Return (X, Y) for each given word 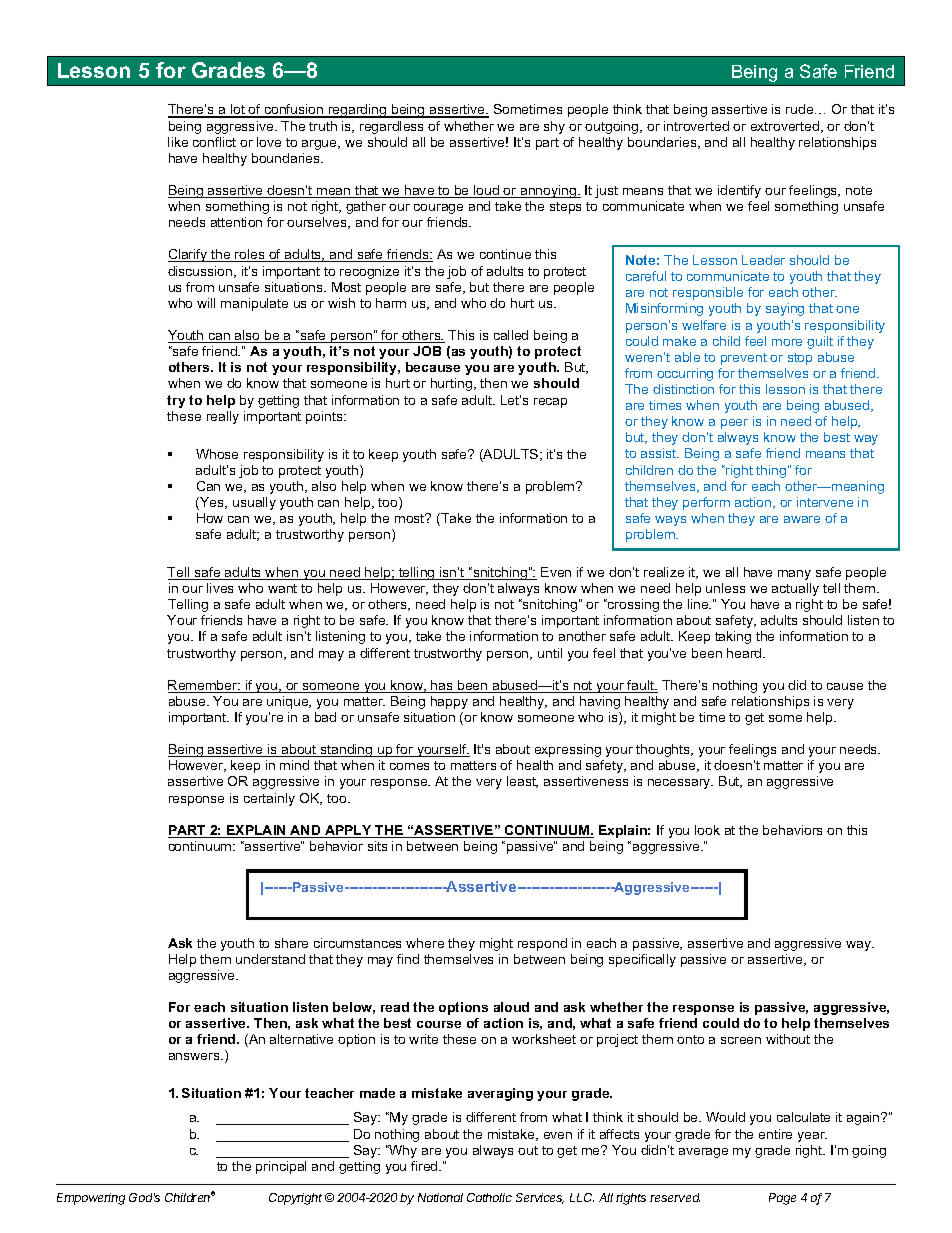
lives (220, 588)
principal (281, 1167)
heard (745, 653)
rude (801, 109)
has (442, 686)
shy (554, 127)
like (178, 142)
